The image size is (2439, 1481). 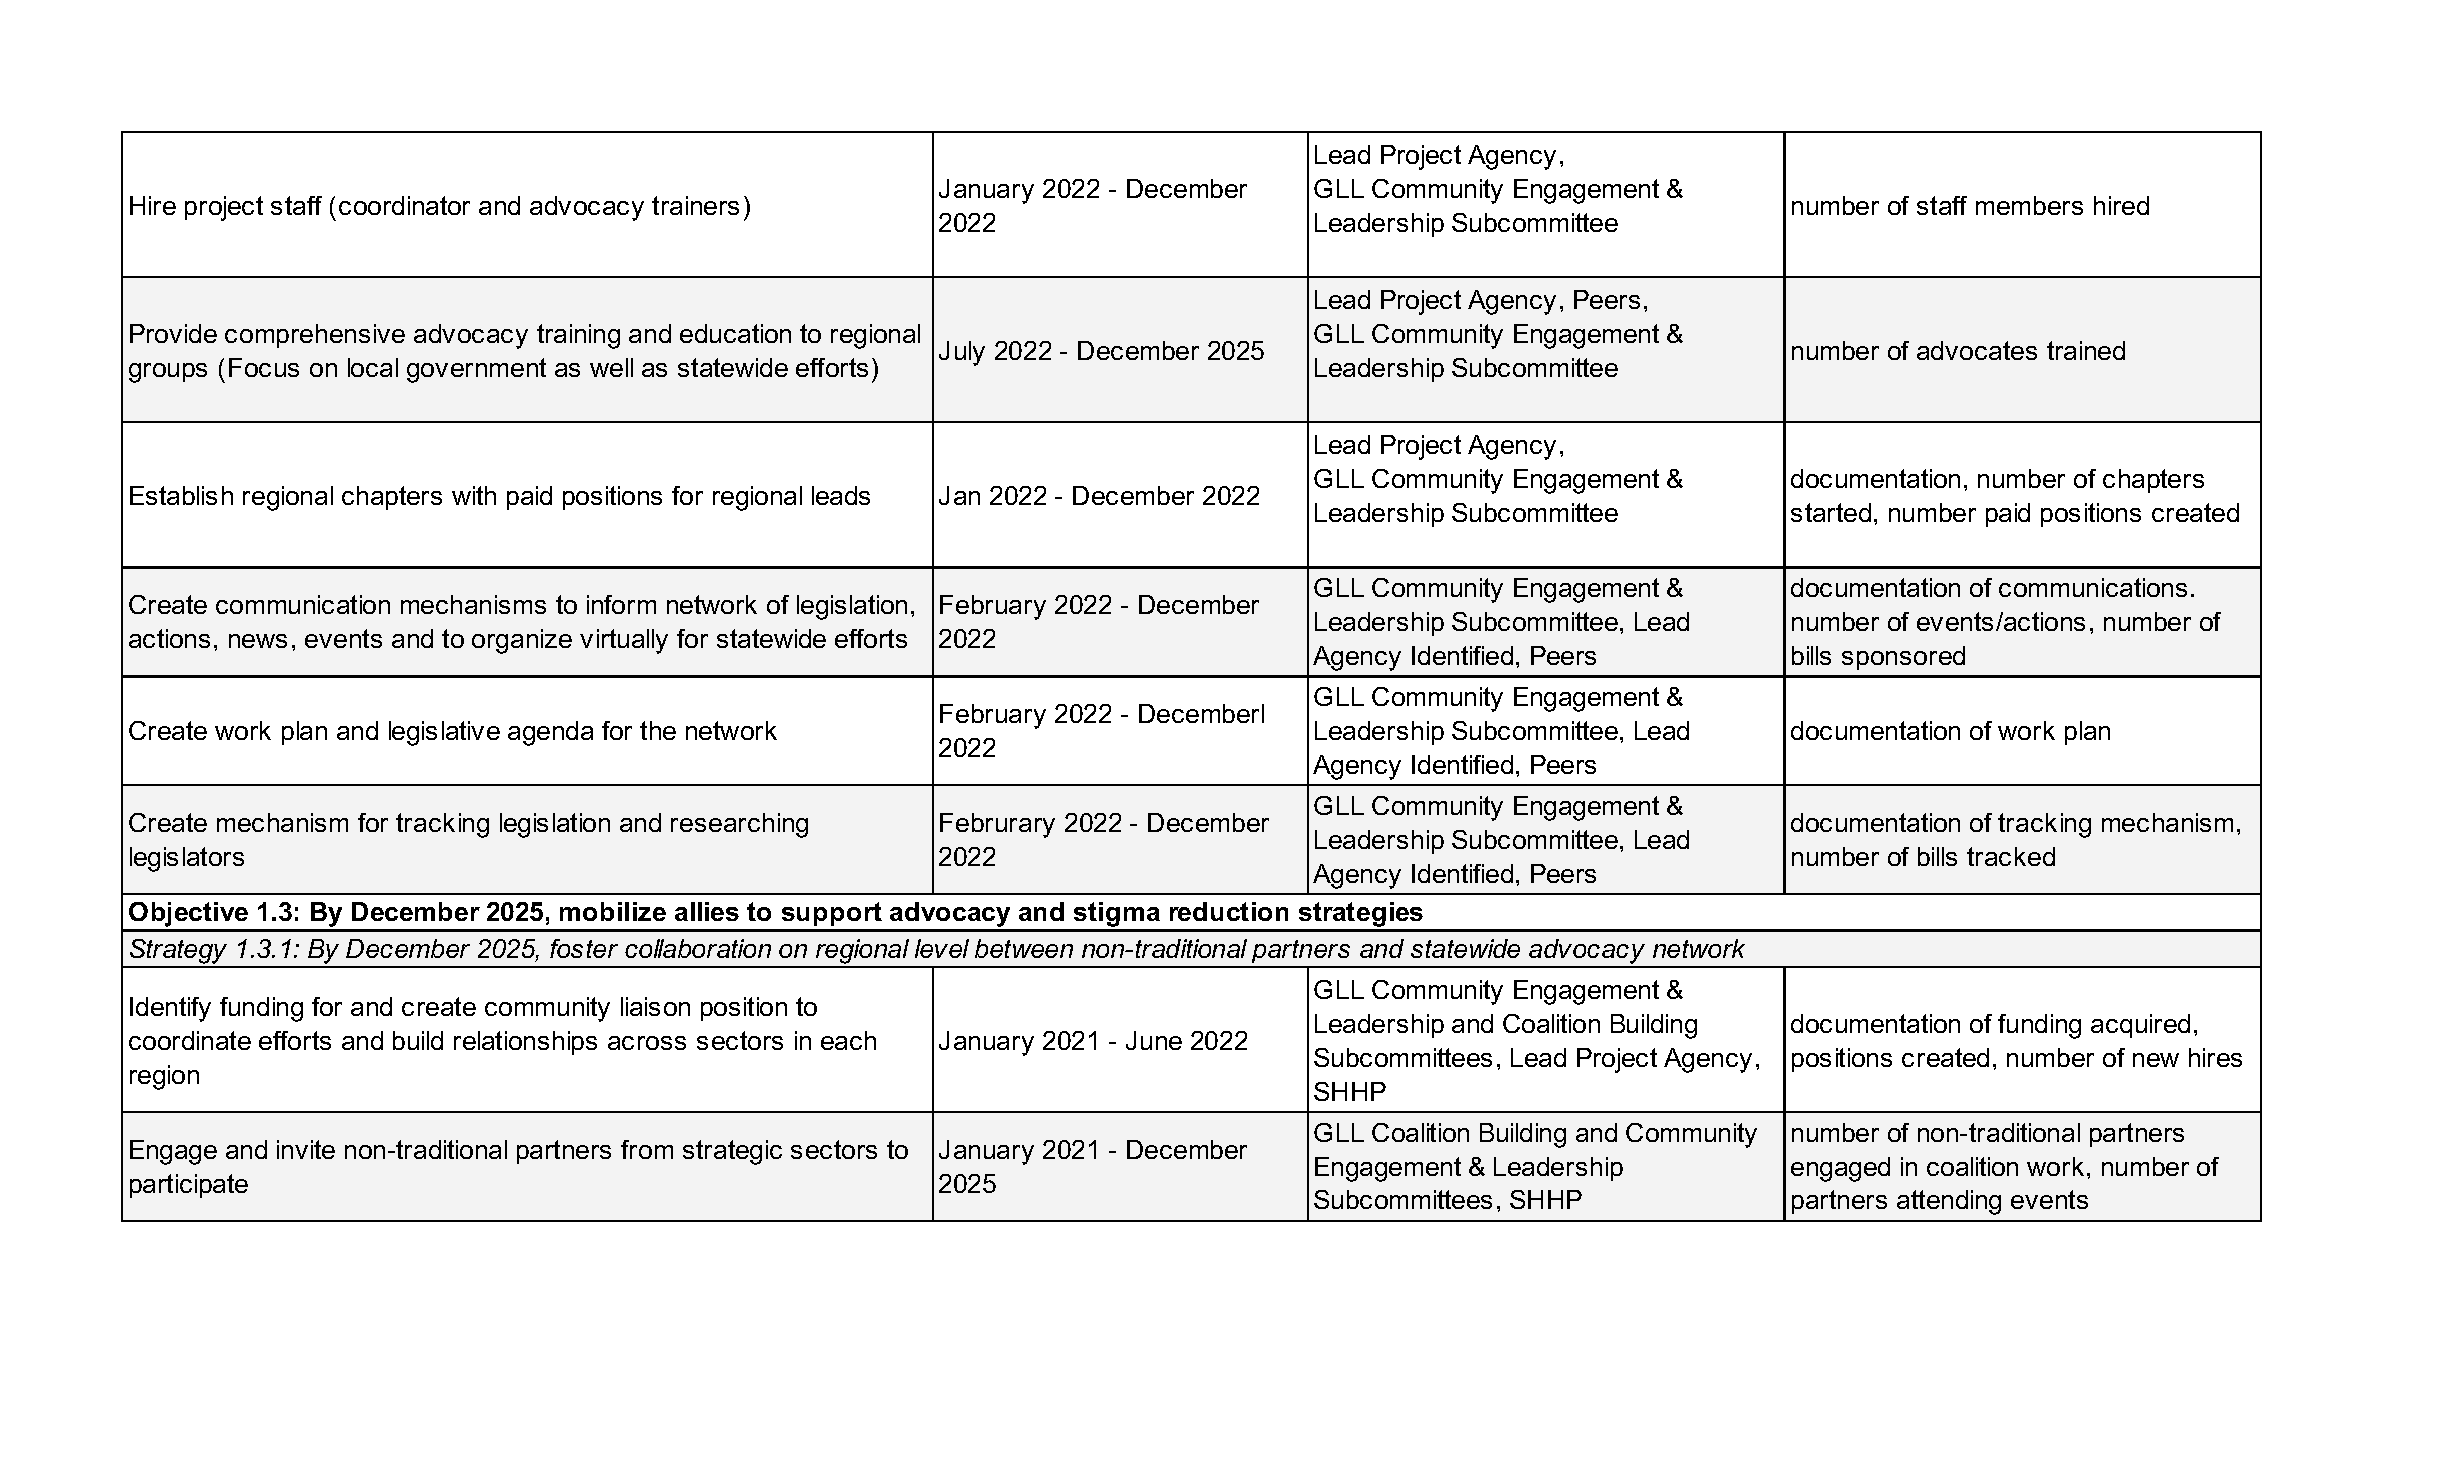 I want to click on invite, so click(x=306, y=1149).
